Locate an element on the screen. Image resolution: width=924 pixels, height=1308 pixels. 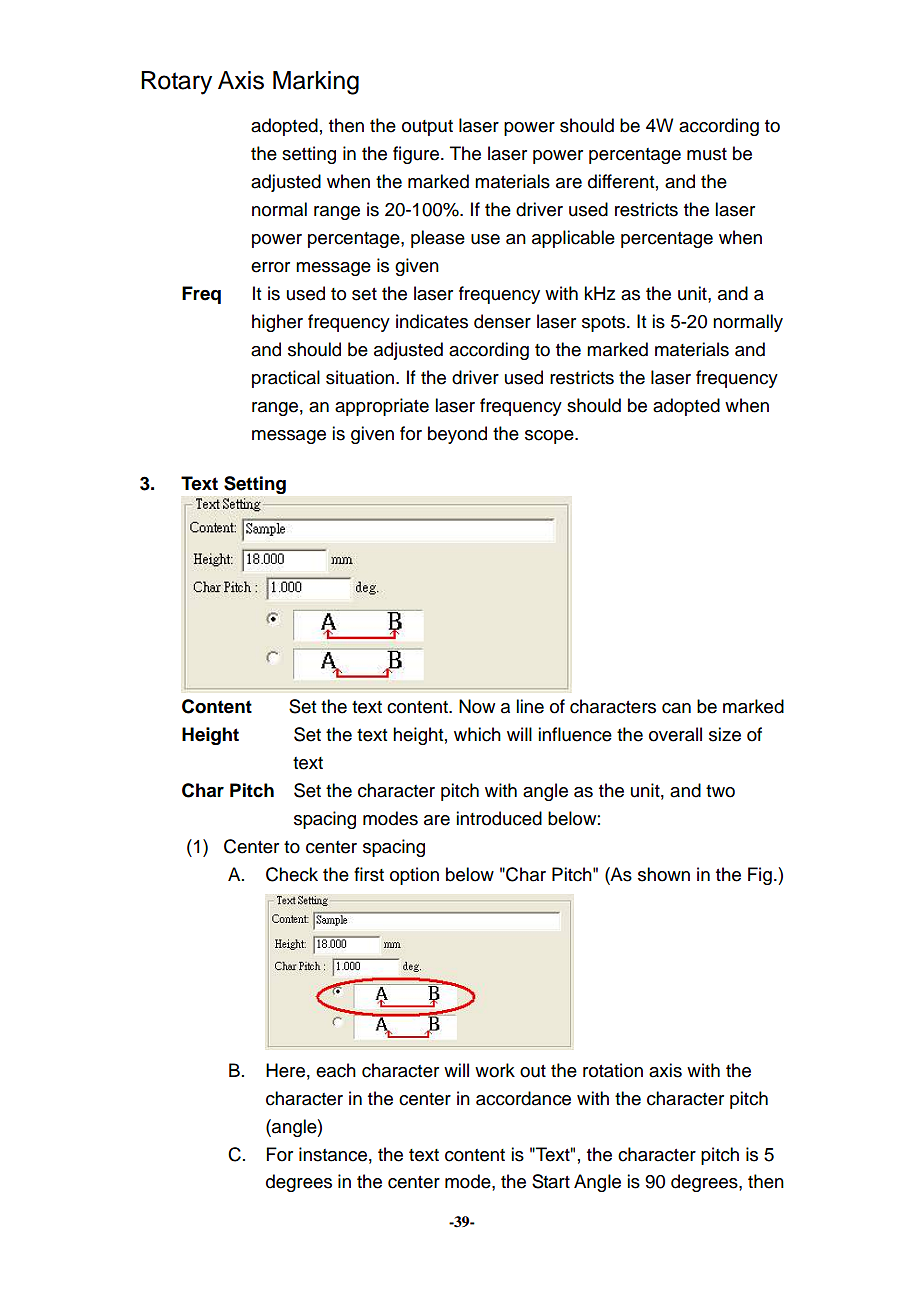
shown is located at coordinates (664, 874).
